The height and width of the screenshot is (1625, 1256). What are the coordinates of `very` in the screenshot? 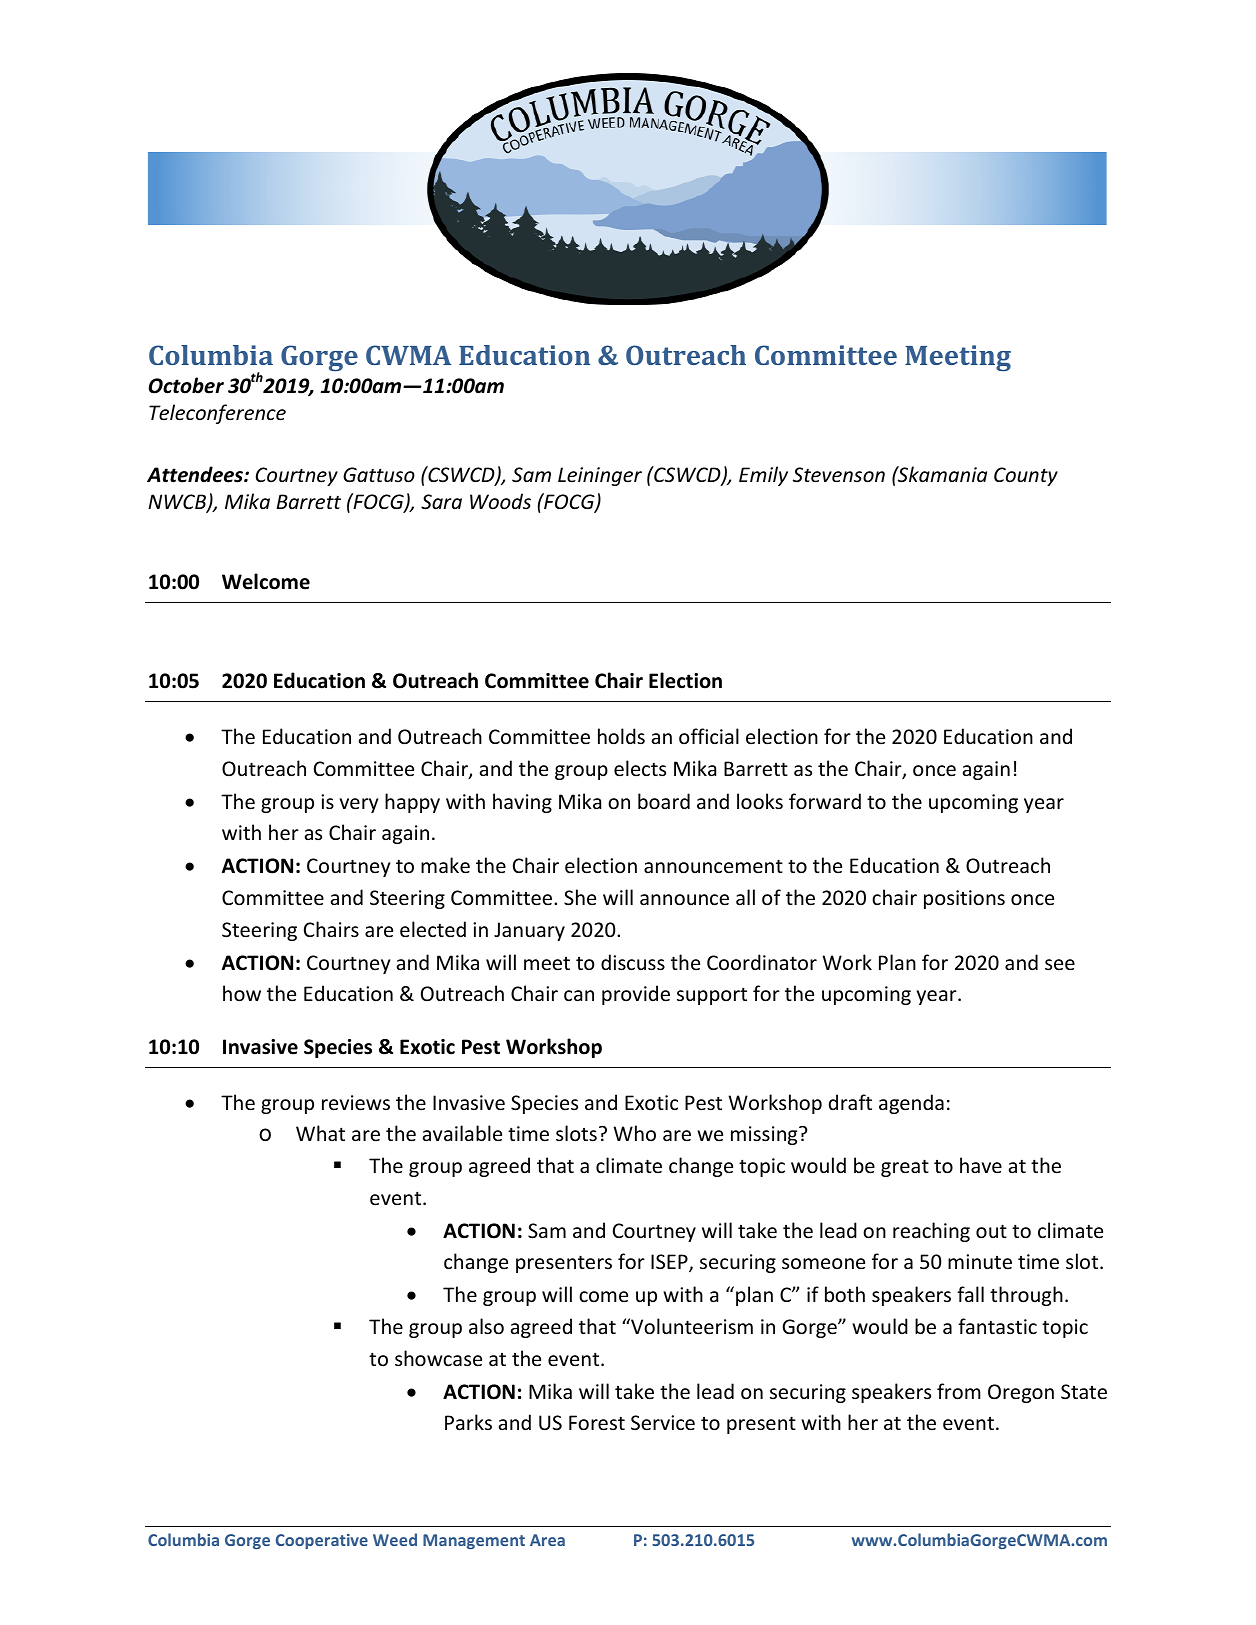 It's located at (359, 805).
